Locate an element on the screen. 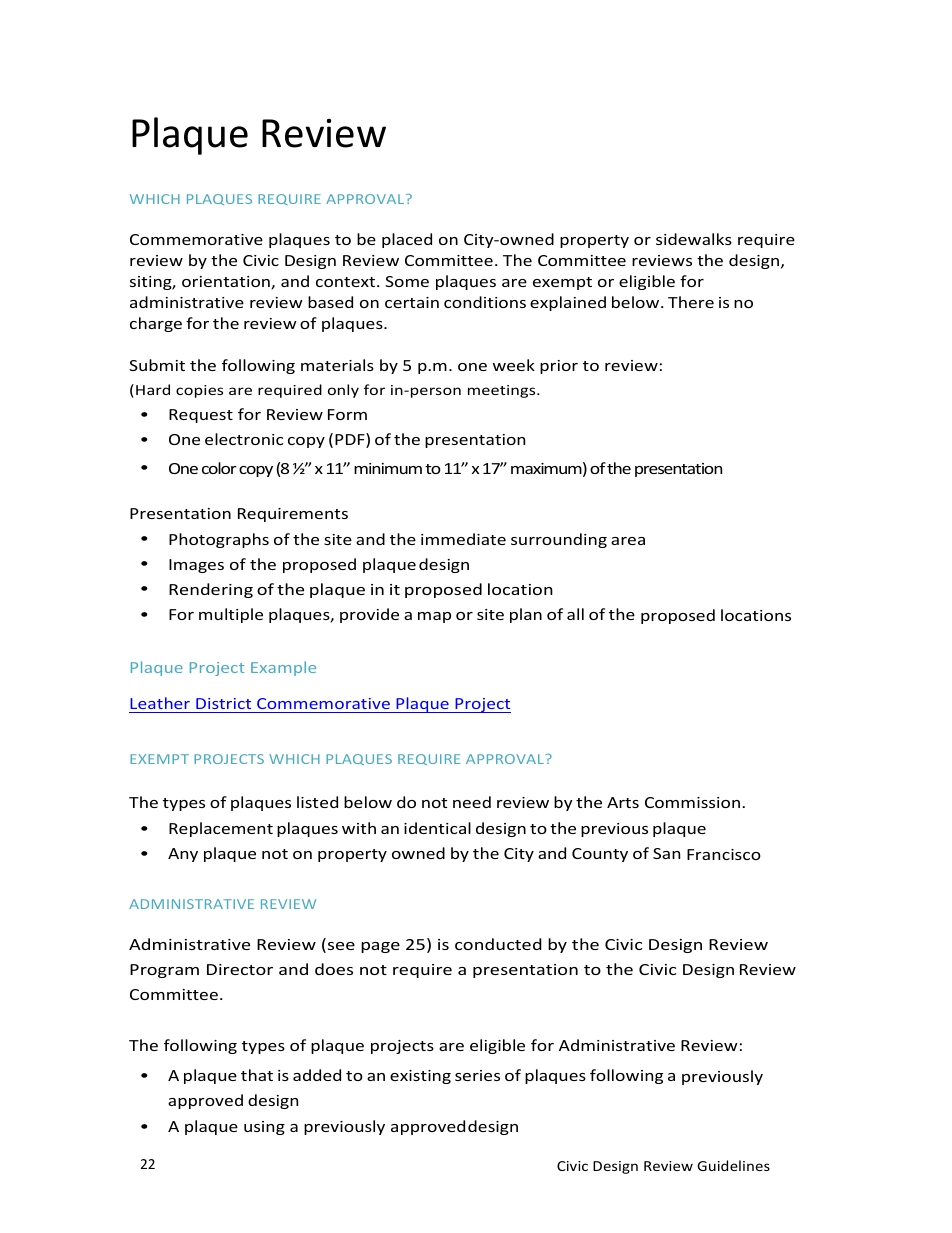 The width and height of the screenshot is (952, 1233). Photographs is located at coordinates (219, 540).
